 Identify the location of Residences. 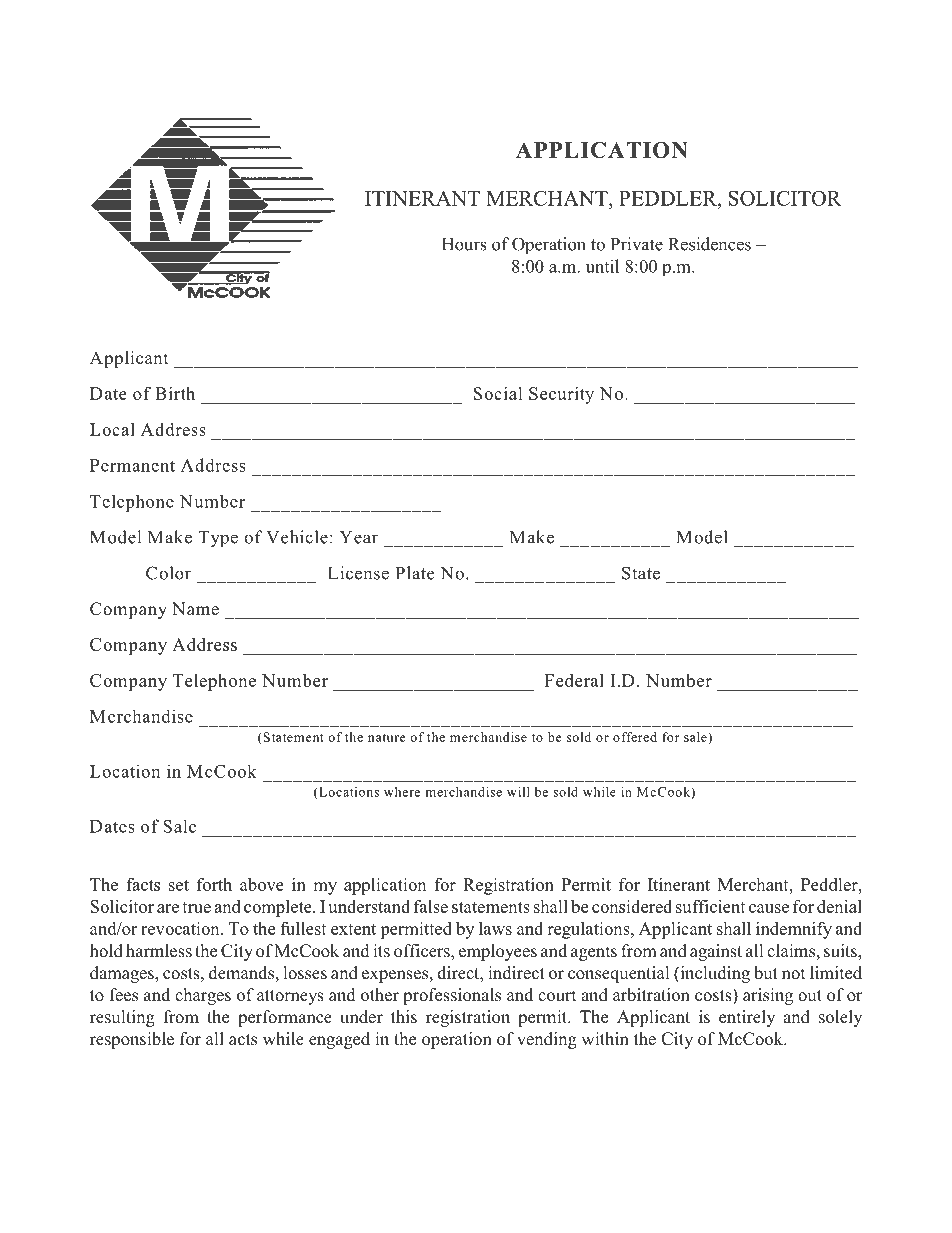
(709, 244).
